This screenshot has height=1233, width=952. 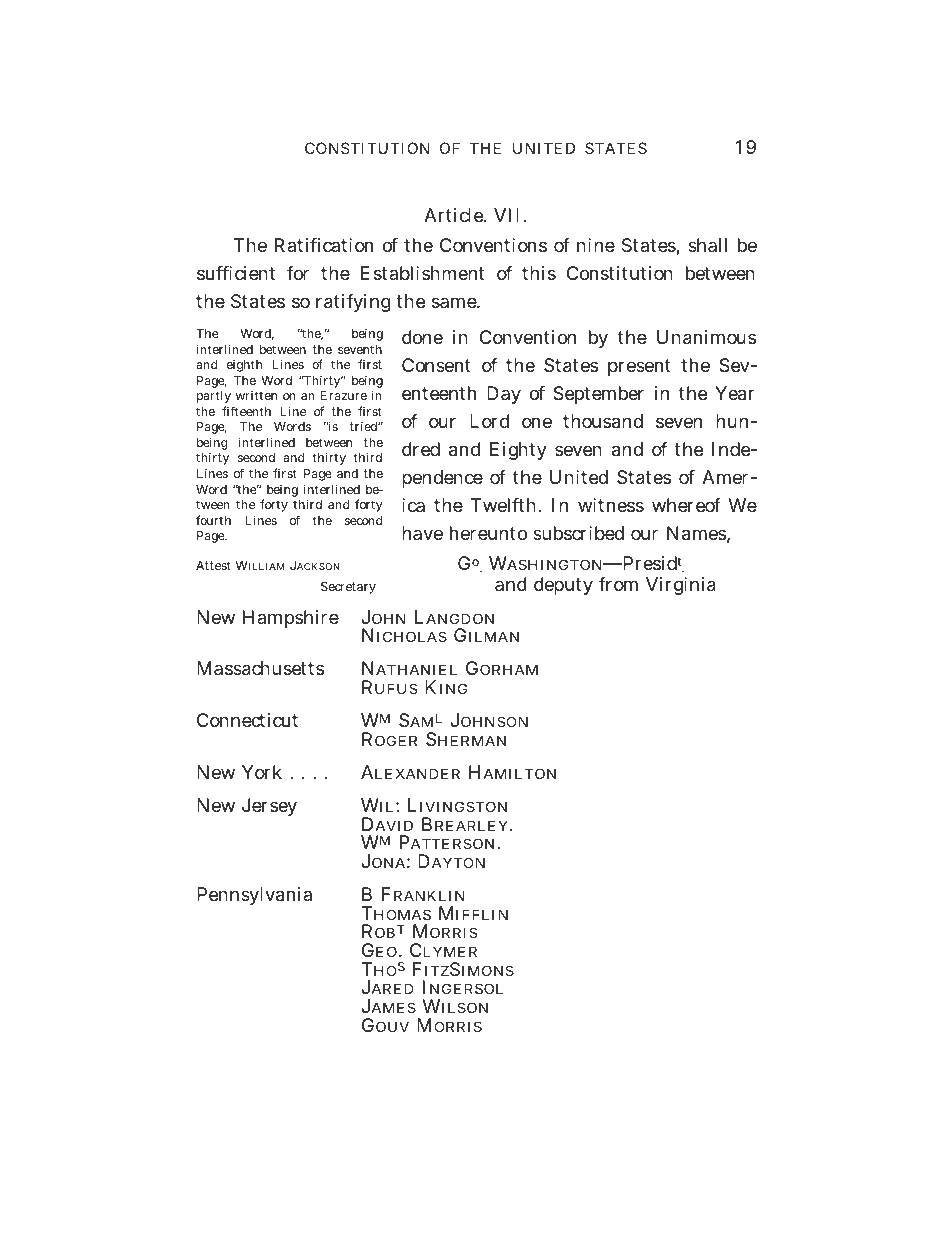 I want to click on fifteenth, so click(x=246, y=411).
